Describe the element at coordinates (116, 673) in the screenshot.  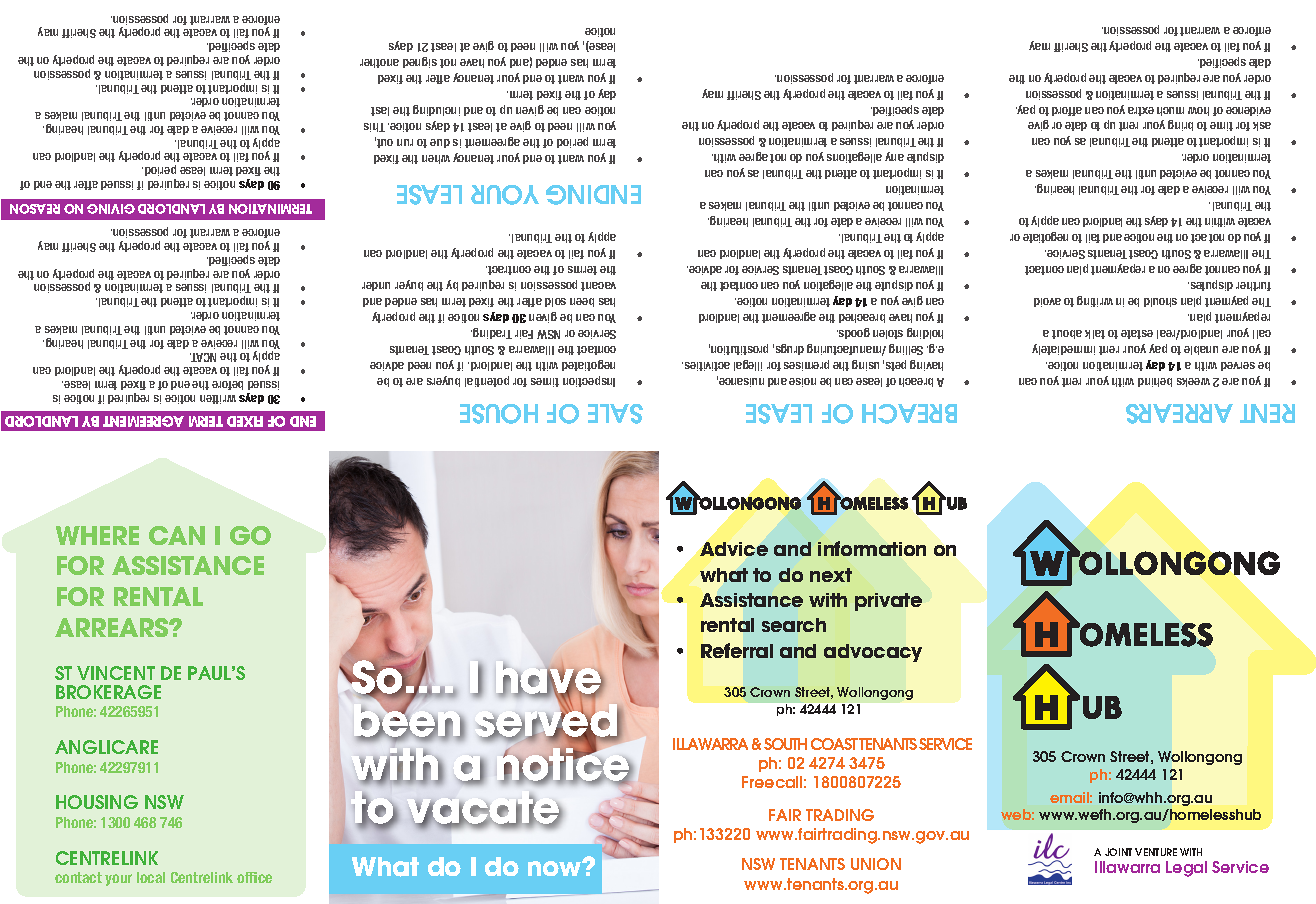
I see `VINCENT` at that location.
